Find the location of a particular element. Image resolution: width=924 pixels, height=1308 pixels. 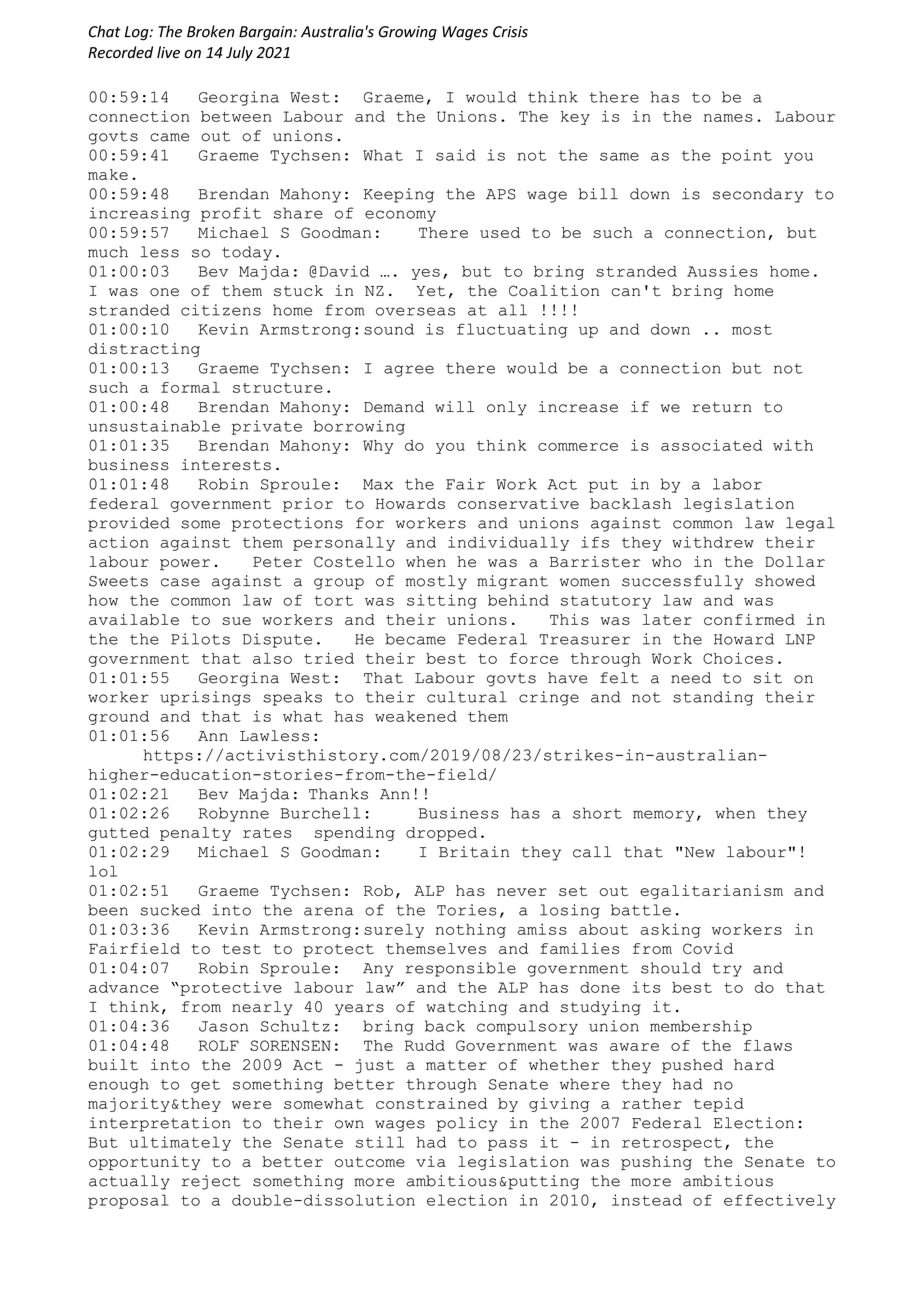

memory is located at coordinates (663, 816).
